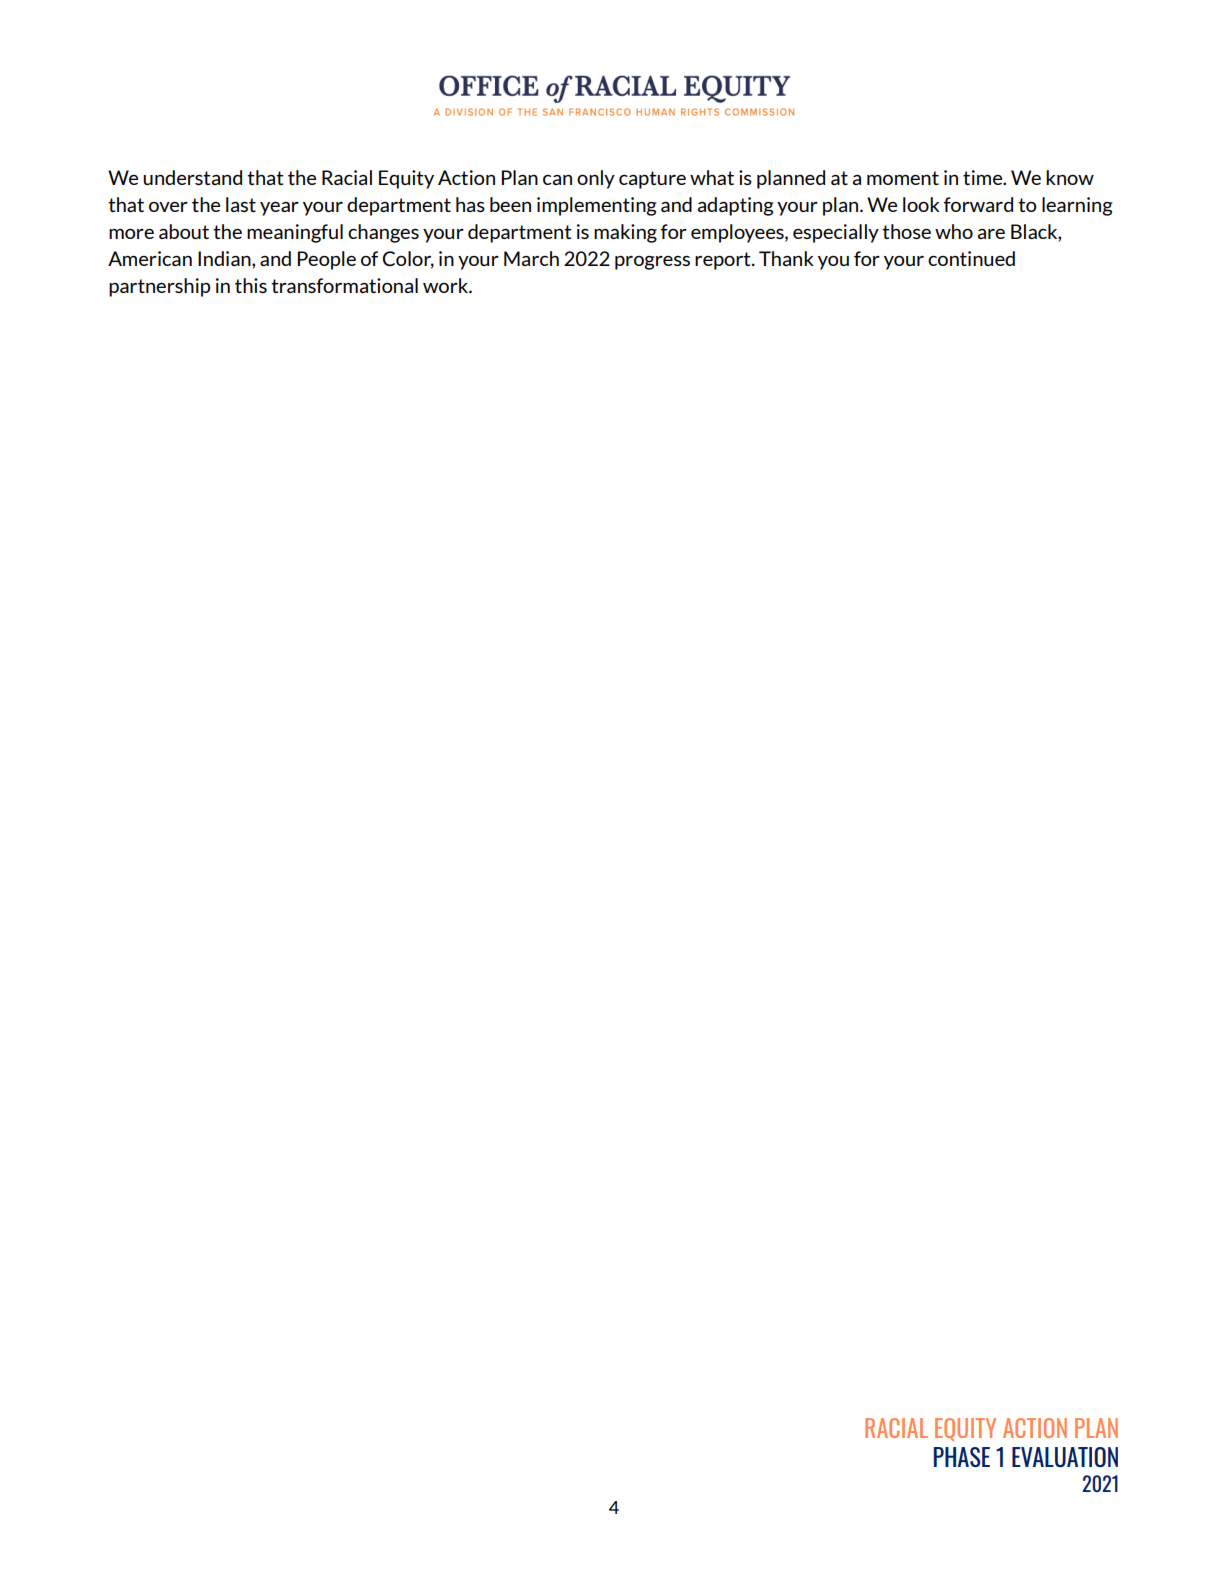 The width and height of the screenshot is (1228, 1590). I want to click on progress, so click(652, 263).
